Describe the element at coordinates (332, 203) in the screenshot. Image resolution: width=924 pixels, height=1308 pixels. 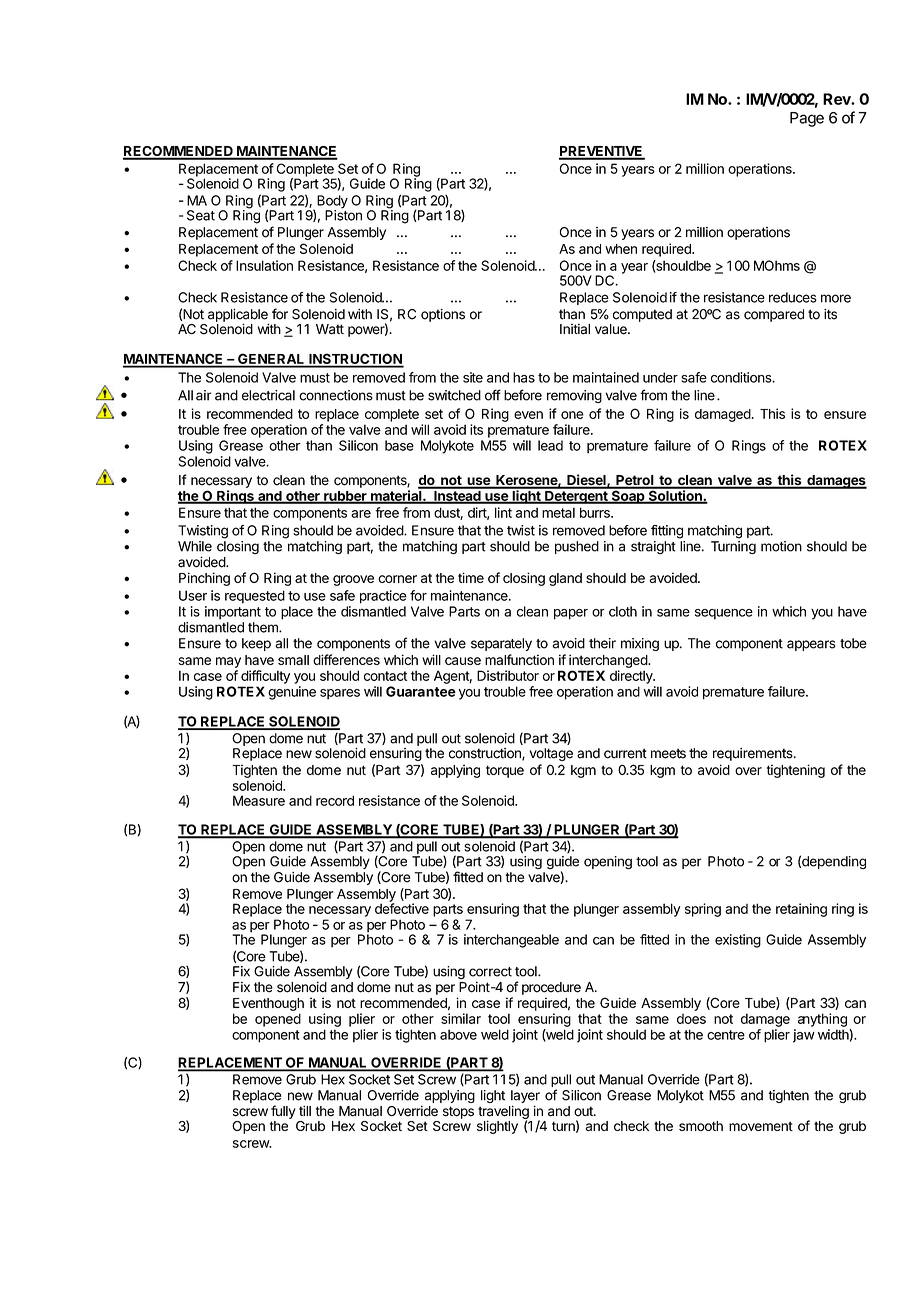
I see `Body` at that location.
